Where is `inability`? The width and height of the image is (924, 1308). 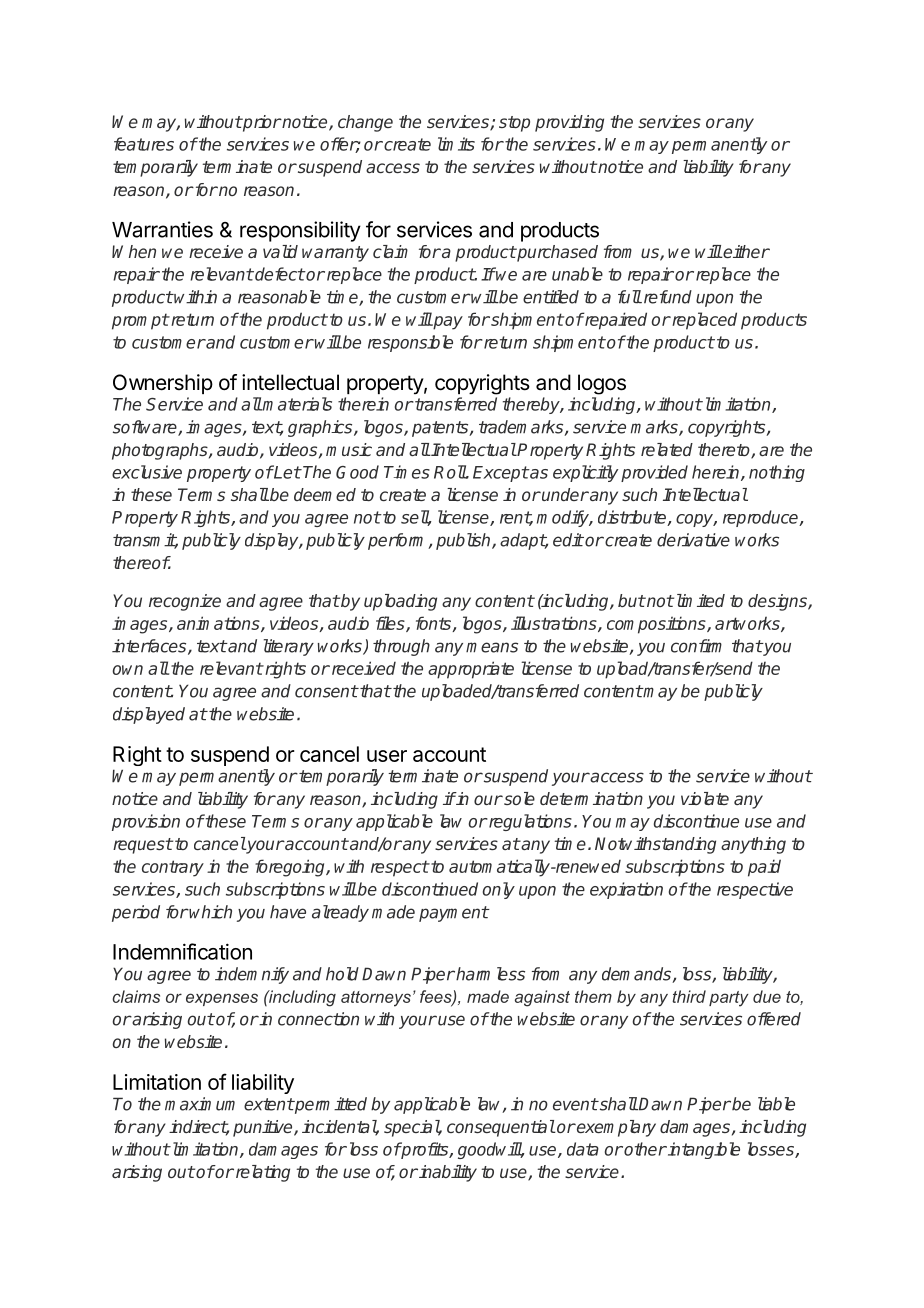 inability is located at coordinates (447, 1173).
